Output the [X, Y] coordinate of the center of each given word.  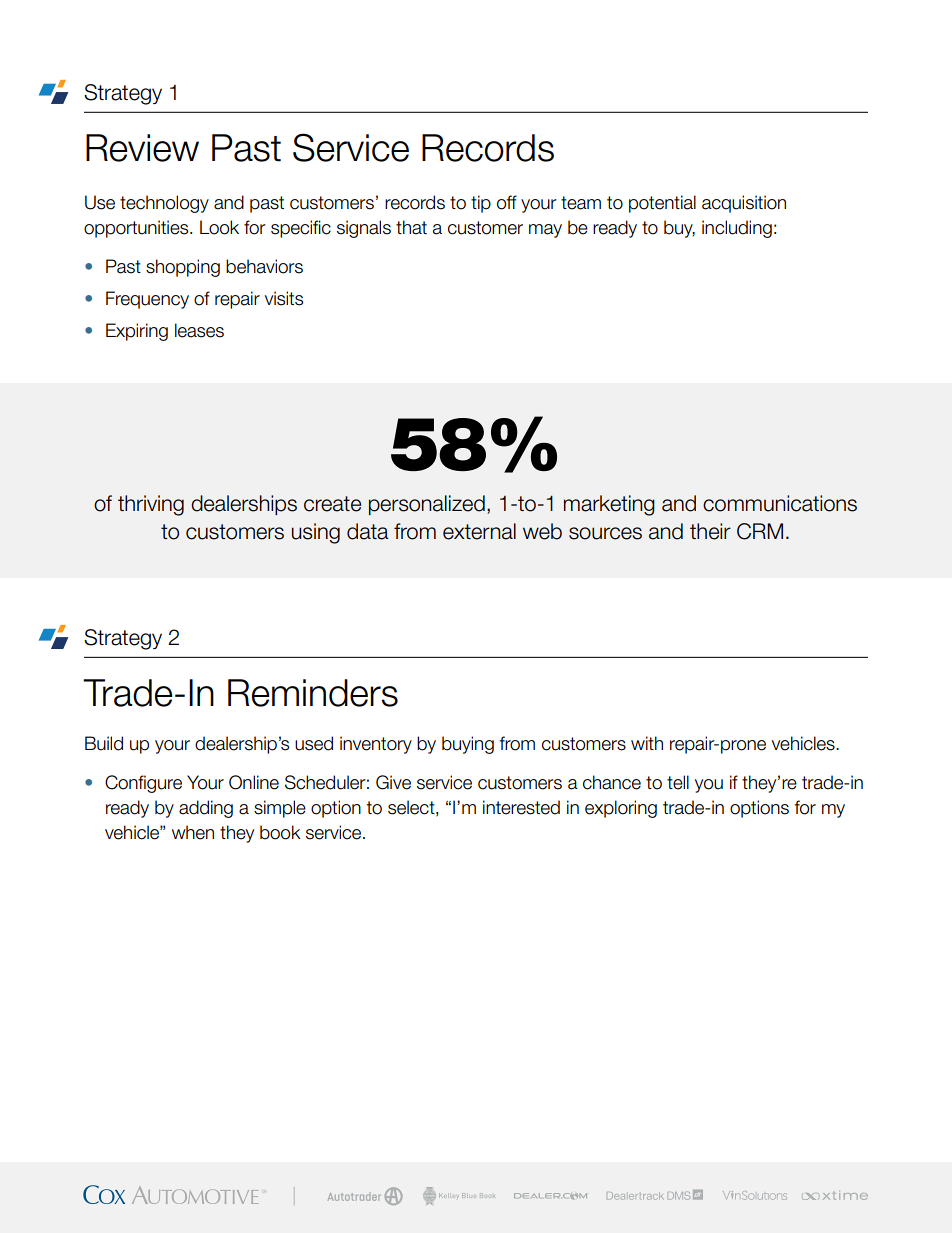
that [411, 227]
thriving [151, 505]
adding [206, 809]
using [316, 533]
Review [142, 148]
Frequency [147, 300]
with [647, 743]
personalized [427, 505]
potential [662, 204]
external [479, 531]
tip [481, 204]
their [710, 531]
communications [780, 503]
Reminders [313, 693]
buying [468, 745]
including [737, 229]
